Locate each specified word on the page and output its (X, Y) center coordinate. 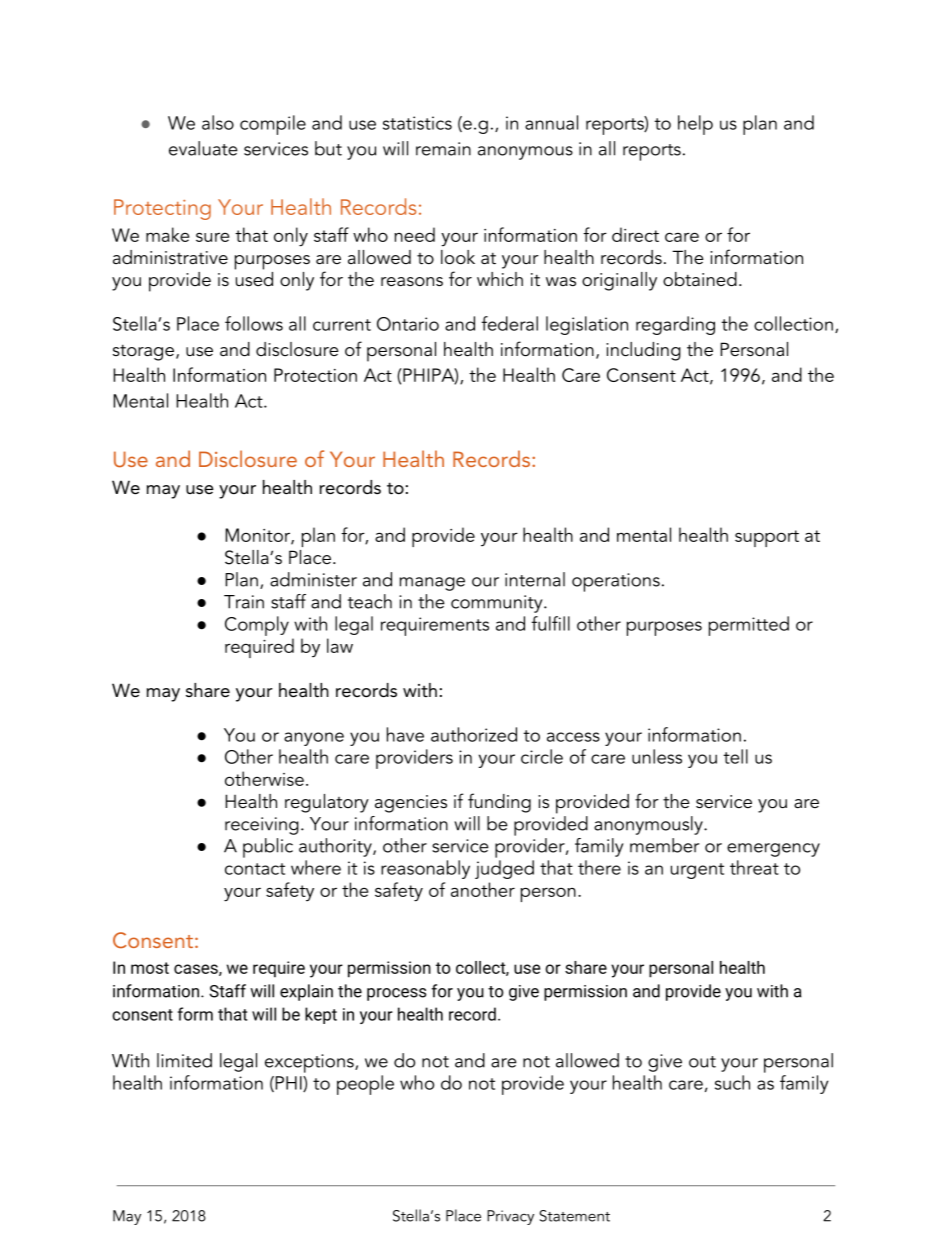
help (695, 125)
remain (443, 149)
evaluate (203, 148)
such (732, 1082)
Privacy (510, 1217)
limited (184, 1060)
